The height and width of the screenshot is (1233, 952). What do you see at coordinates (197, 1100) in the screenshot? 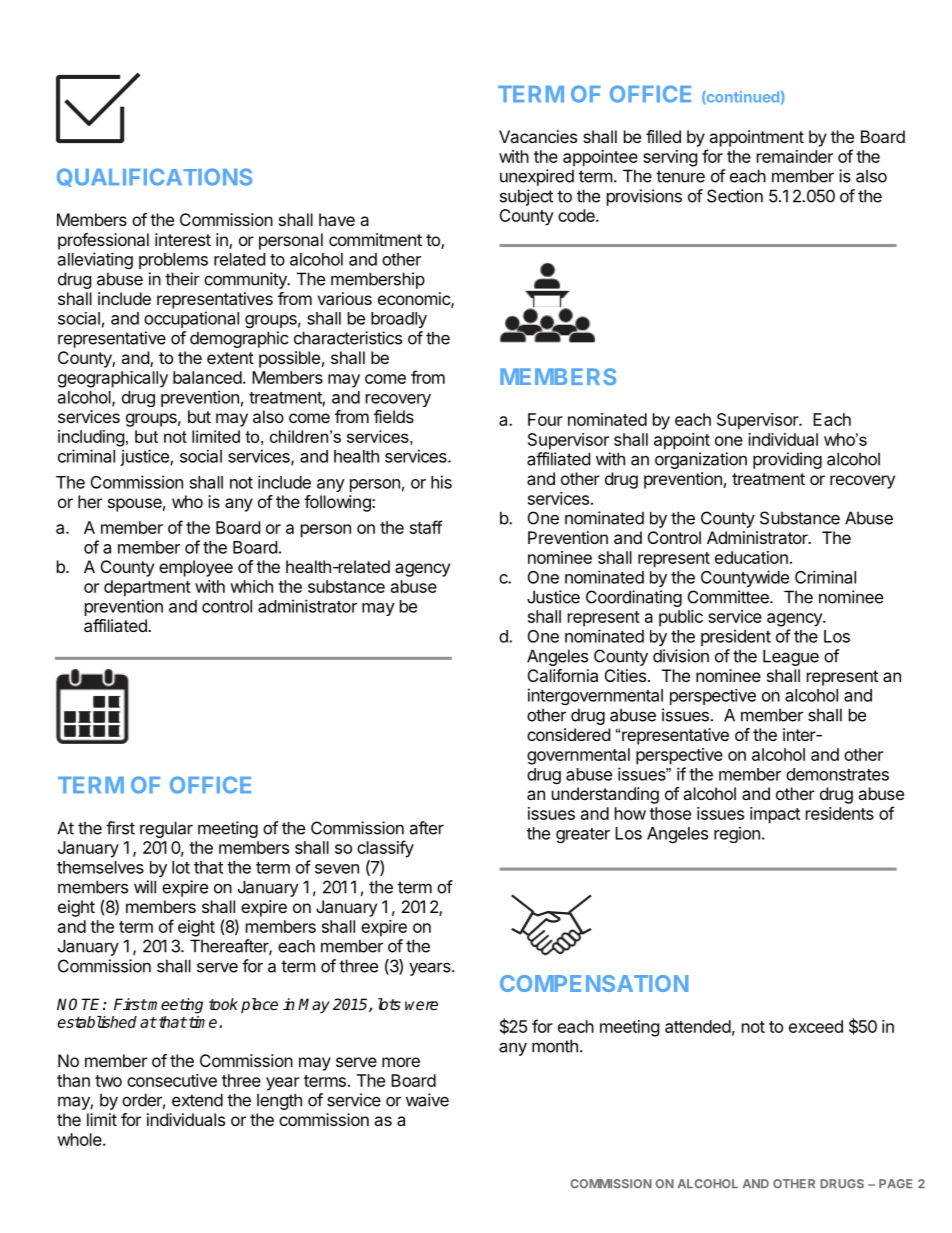
I see `extend` at bounding box center [197, 1100].
